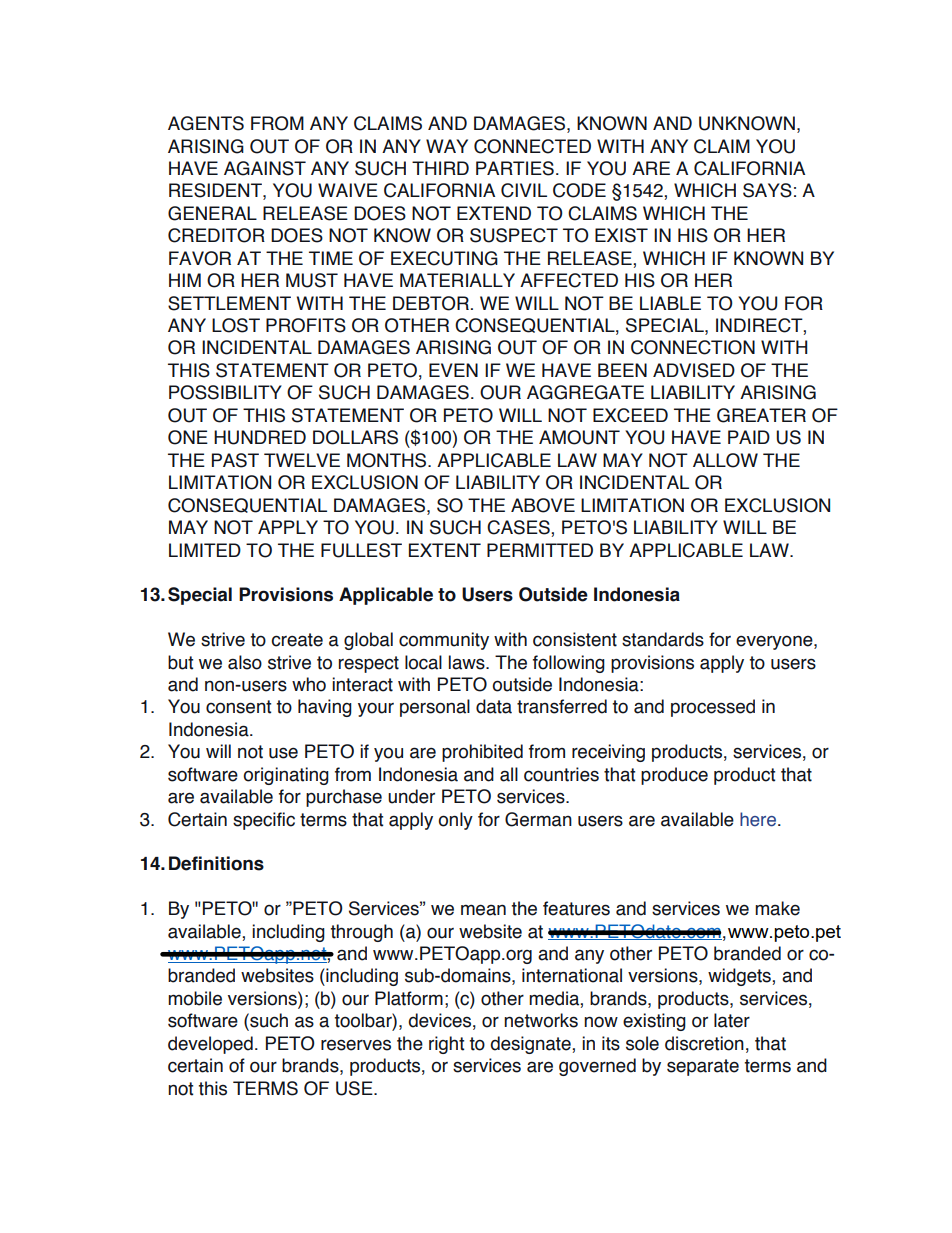  I want to click on here, so click(759, 819).
